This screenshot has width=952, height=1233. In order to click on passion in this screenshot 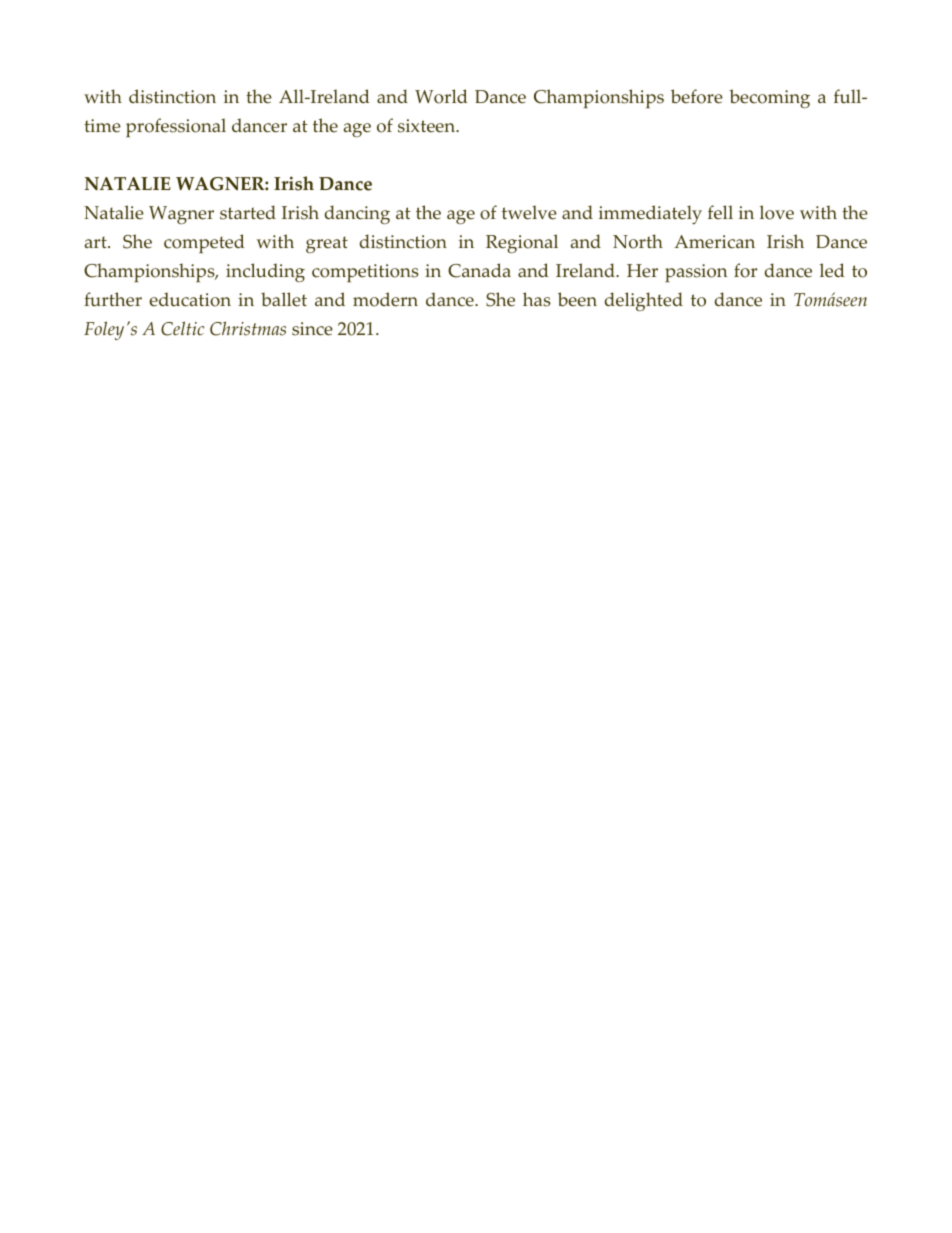, I will do `click(696, 273)`.
